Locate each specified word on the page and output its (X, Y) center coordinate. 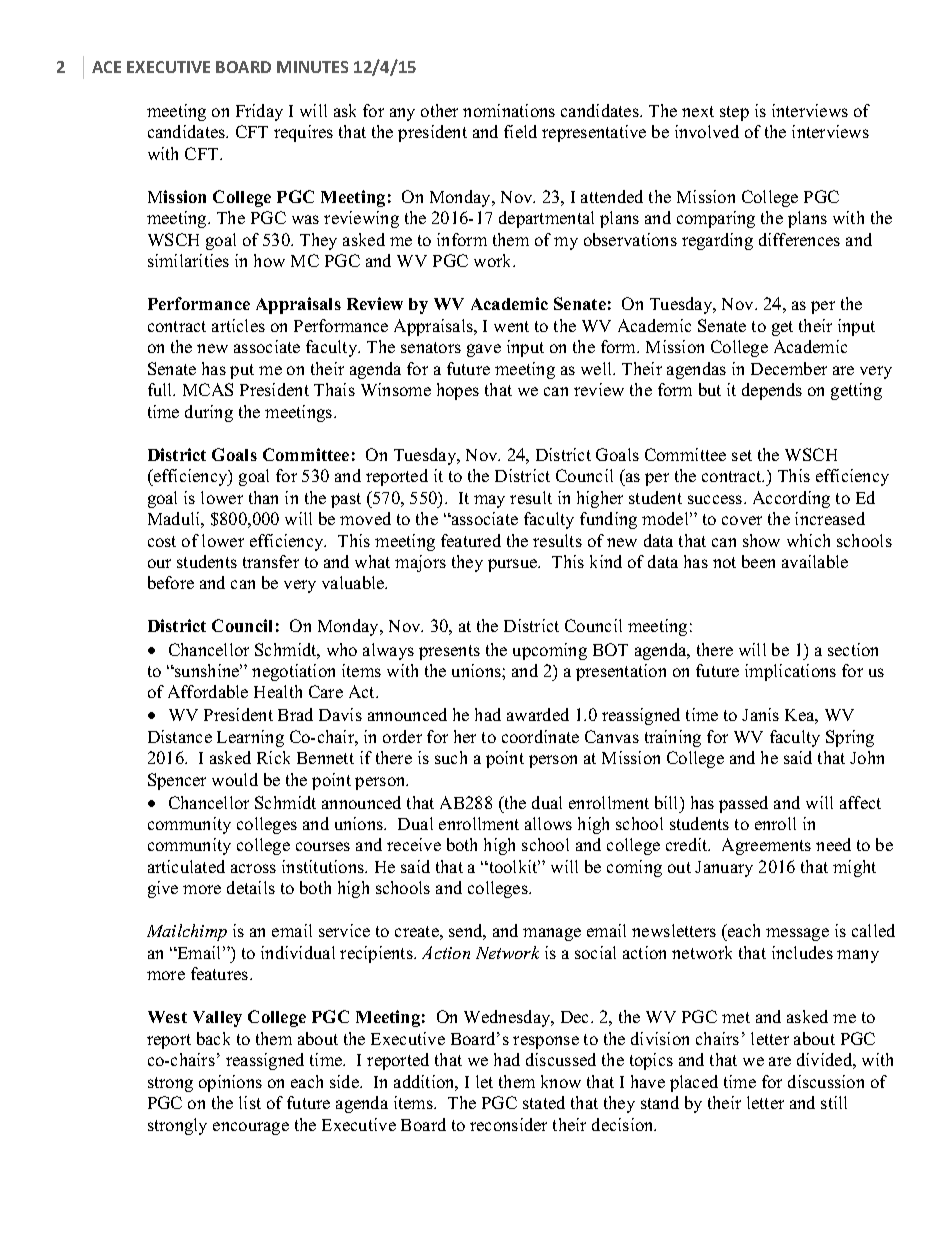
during (209, 413)
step (734, 113)
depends (772, 391)
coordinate (540, 736)
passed (743, 804)
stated (544, 1102)
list (250, 1102)
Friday (259, 112)
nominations (509, 110)
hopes (458, 391)
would (235, 779)
